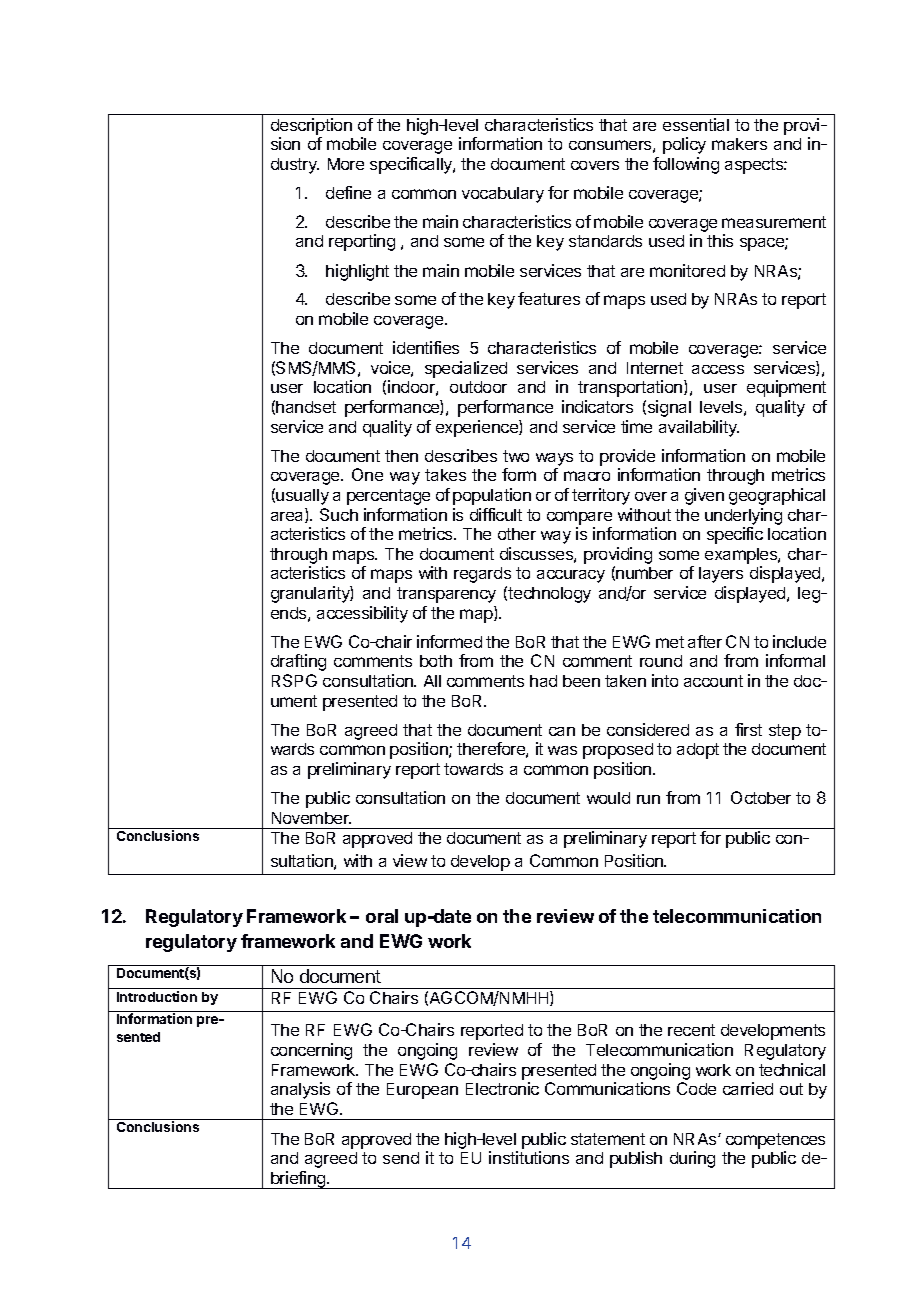 Image resolution: width=924 pixels, height=1308 pixels. Describe the element at coordinates (348, 192) in the image. I see `define` at that location.
